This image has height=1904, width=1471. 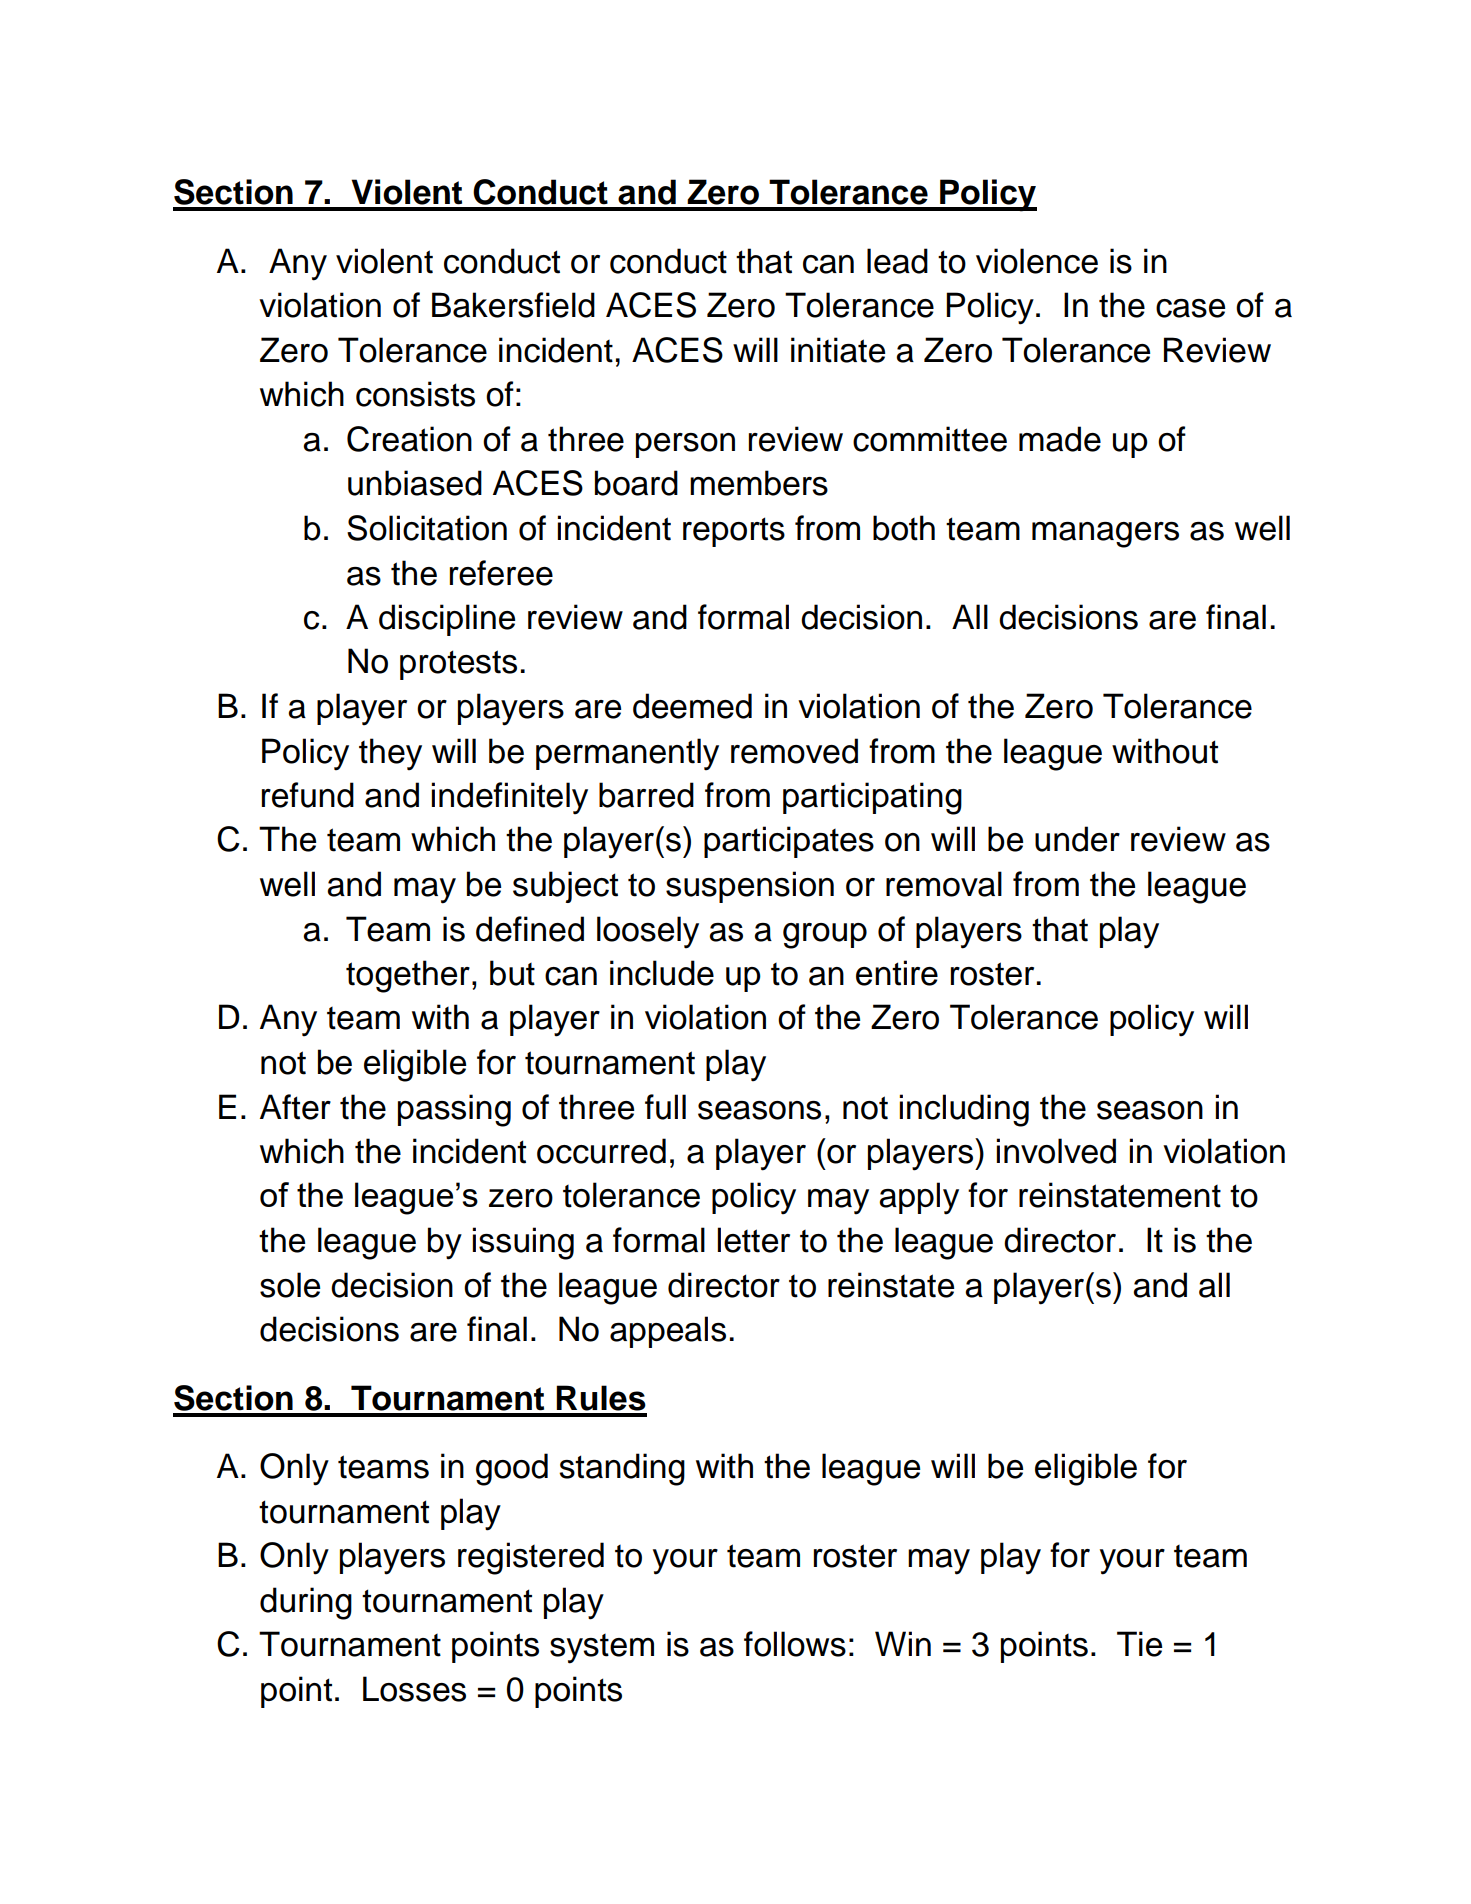 What do you see at coordinates (838, 350) in the image?
I see `initiate` at bounding box center [838, 350].
